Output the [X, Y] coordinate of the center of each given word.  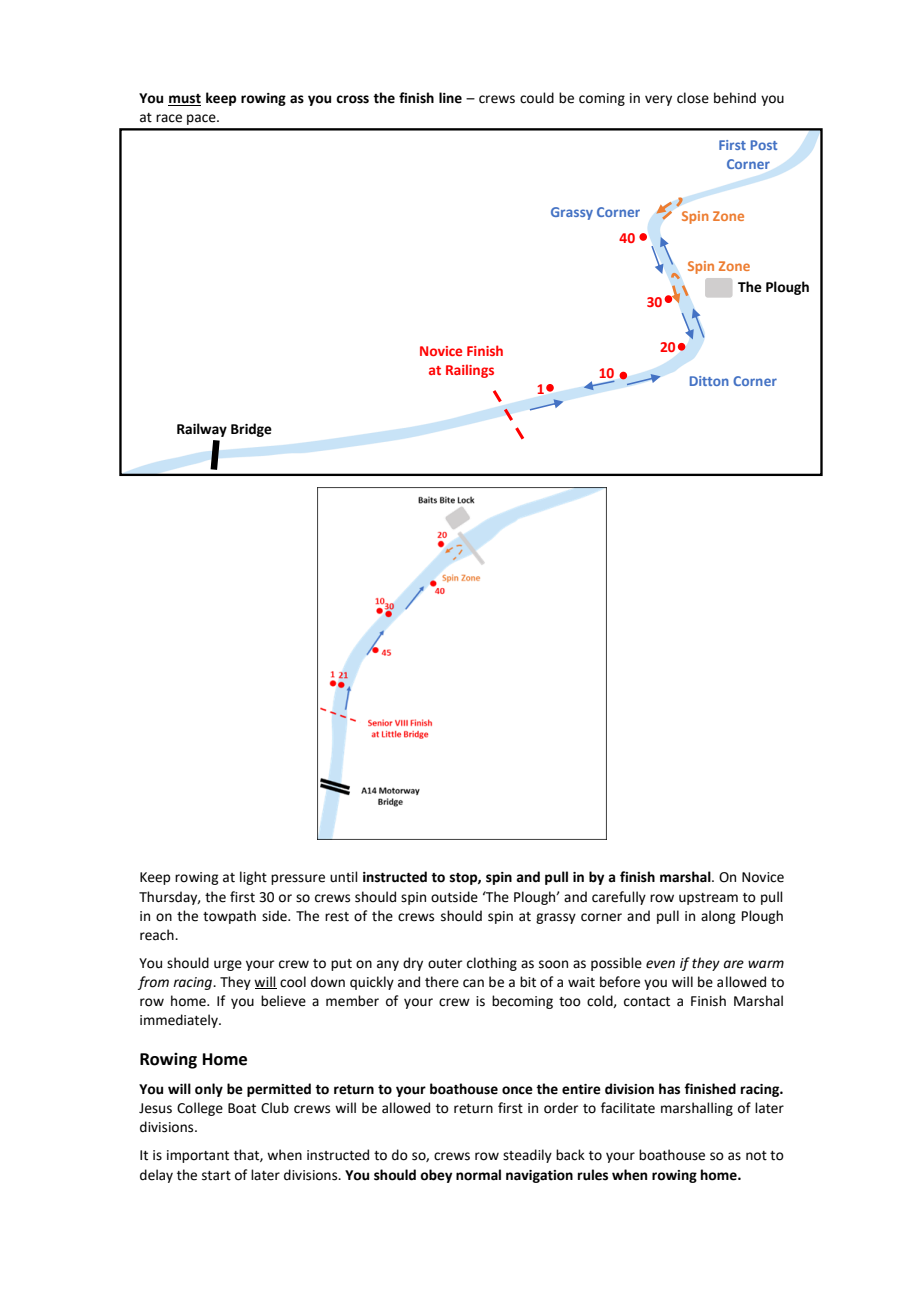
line [450, 98]
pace [202, 119]
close [693, 98]
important [198, 1156]
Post [764, 145]
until [344, 877]
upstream [708, 899]
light [253, 878]
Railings [470, 371]
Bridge [251, 430]
